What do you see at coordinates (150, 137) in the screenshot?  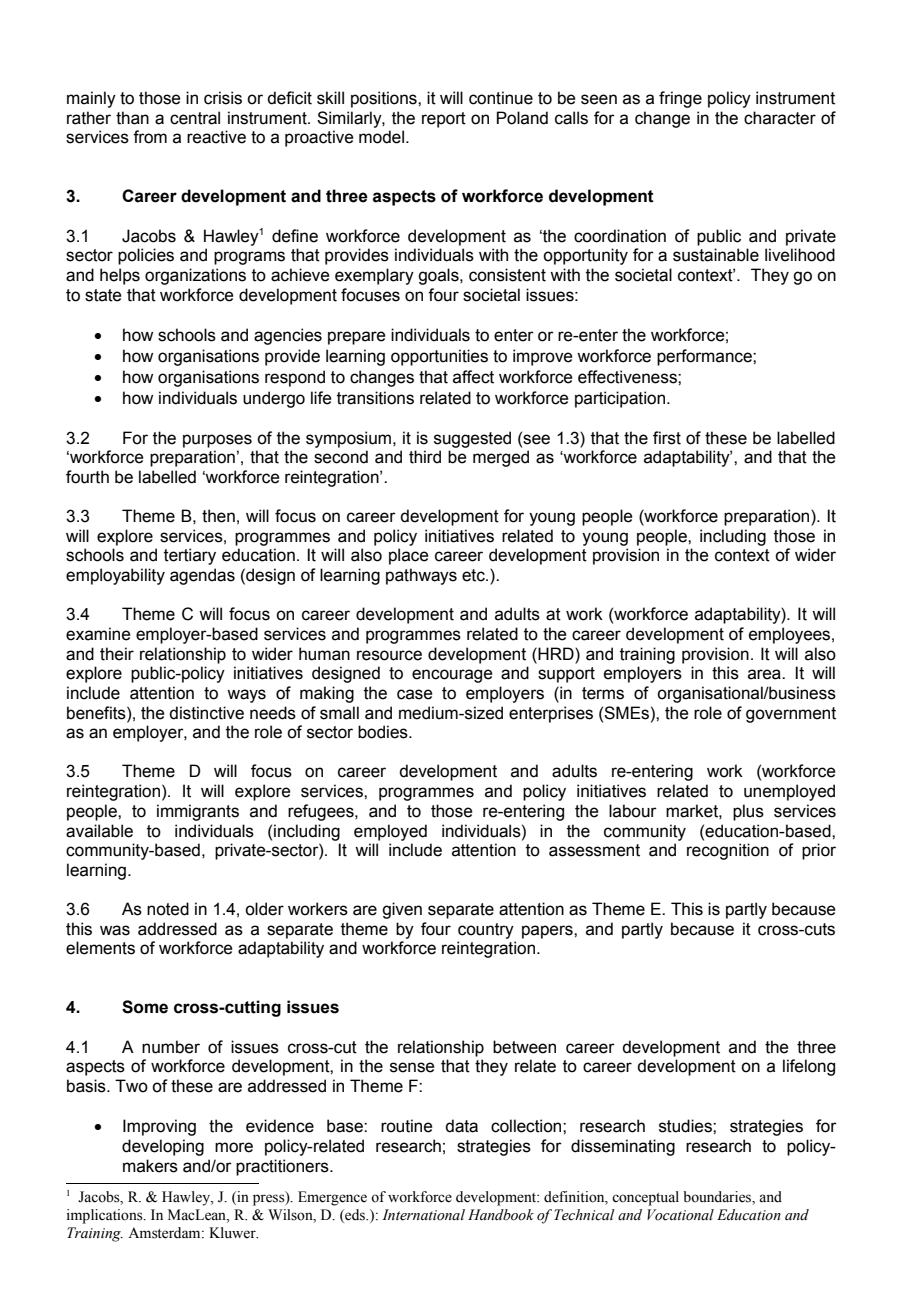 I see `from` at bounding box center [150, 137].
